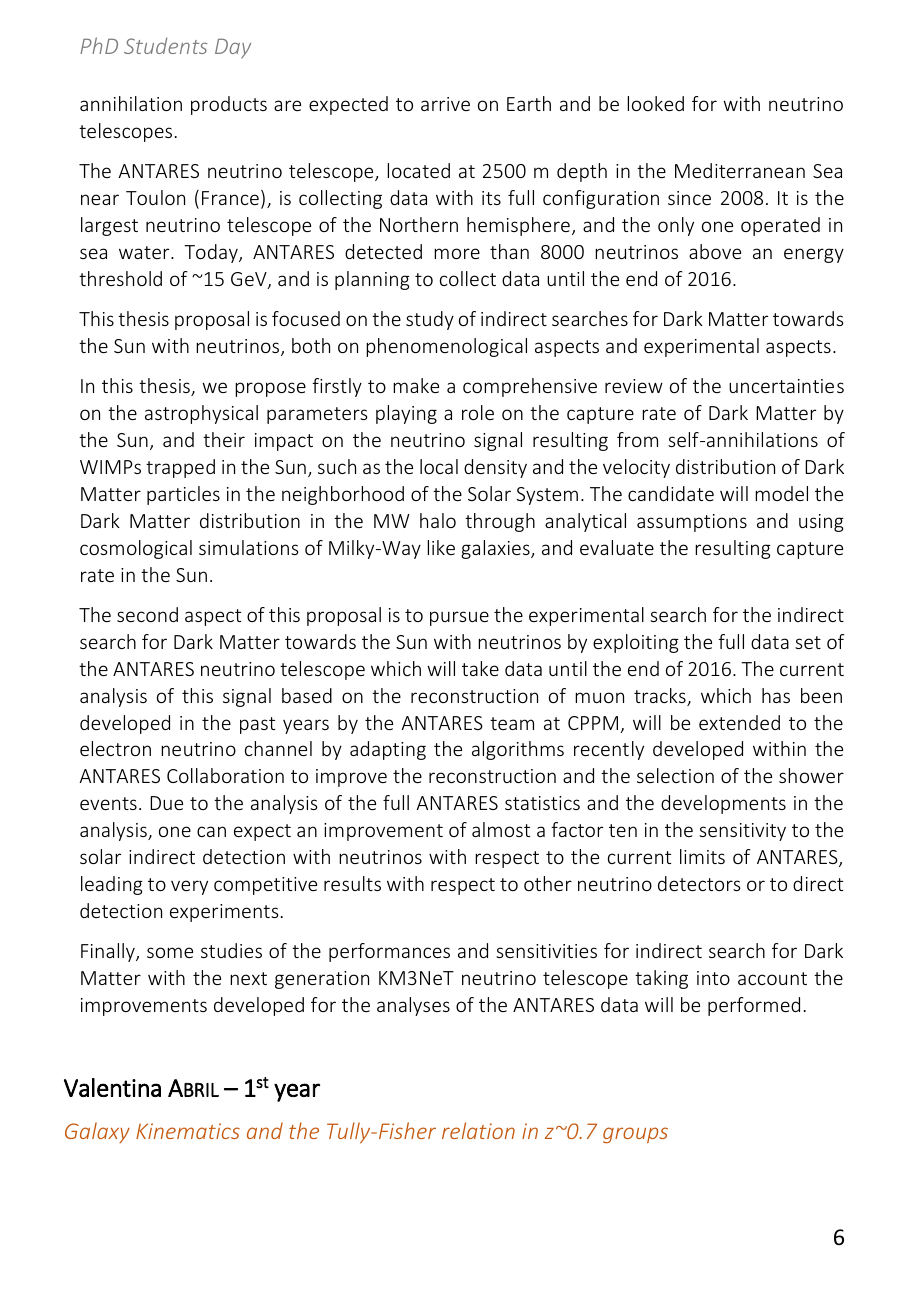  Describe the element at coordinates (655, 103) in the document. I see `looked` at that location.
